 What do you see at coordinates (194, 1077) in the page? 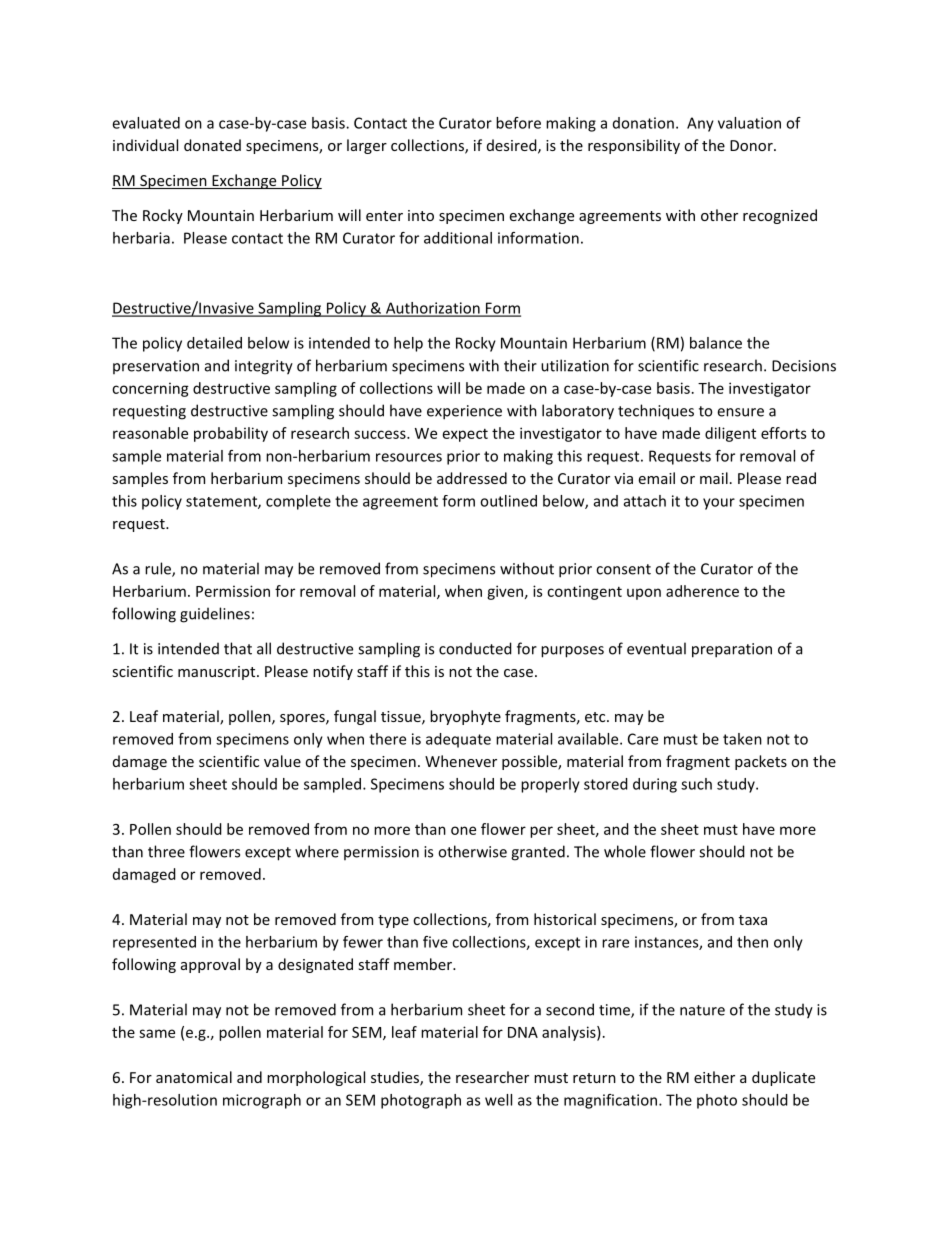
I see `anatomical` at bounding box center [194, 1077].
